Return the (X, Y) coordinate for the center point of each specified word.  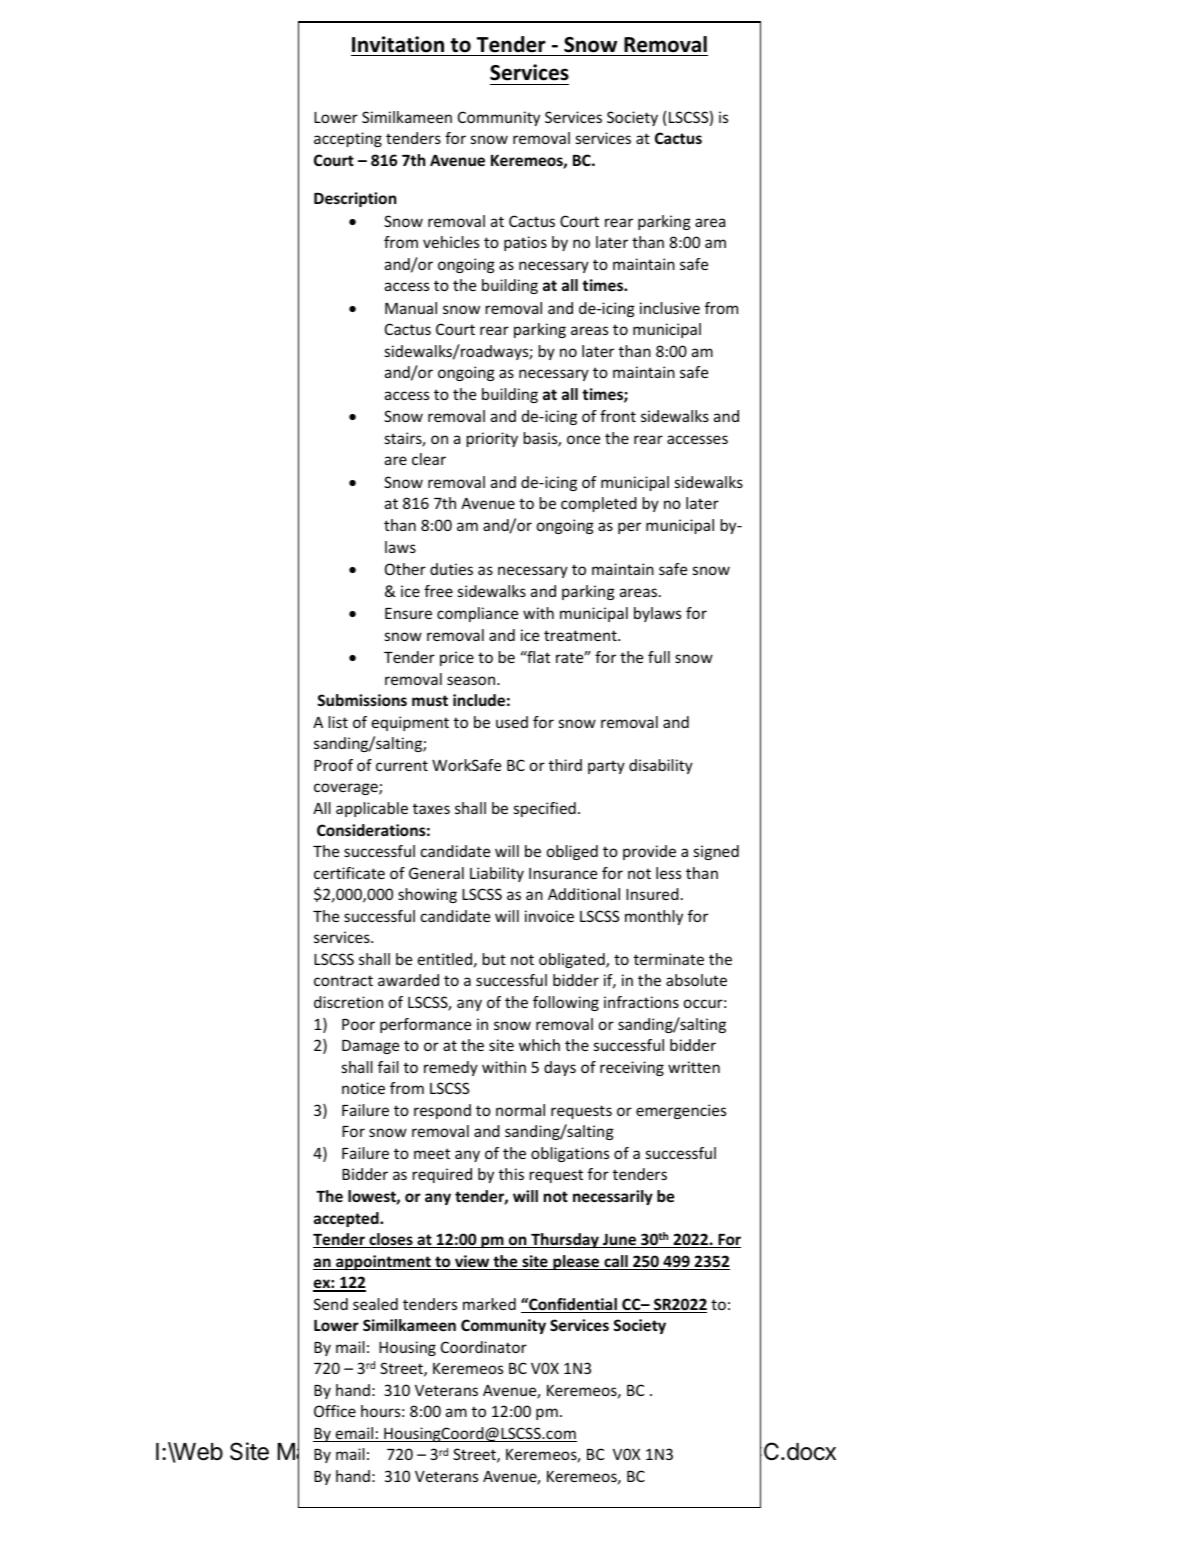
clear (429, 459)
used (512, 722)
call (616, 1262)
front (618, 416)
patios (525, 243)
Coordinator (484, 1347)
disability (661, 766)
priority (492, 439)
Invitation (398, 44)
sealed (375, 1304)
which (539, 1045)
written (694, 1067)
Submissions (362, 700)
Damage (370, 1047)
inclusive (670, 308)
